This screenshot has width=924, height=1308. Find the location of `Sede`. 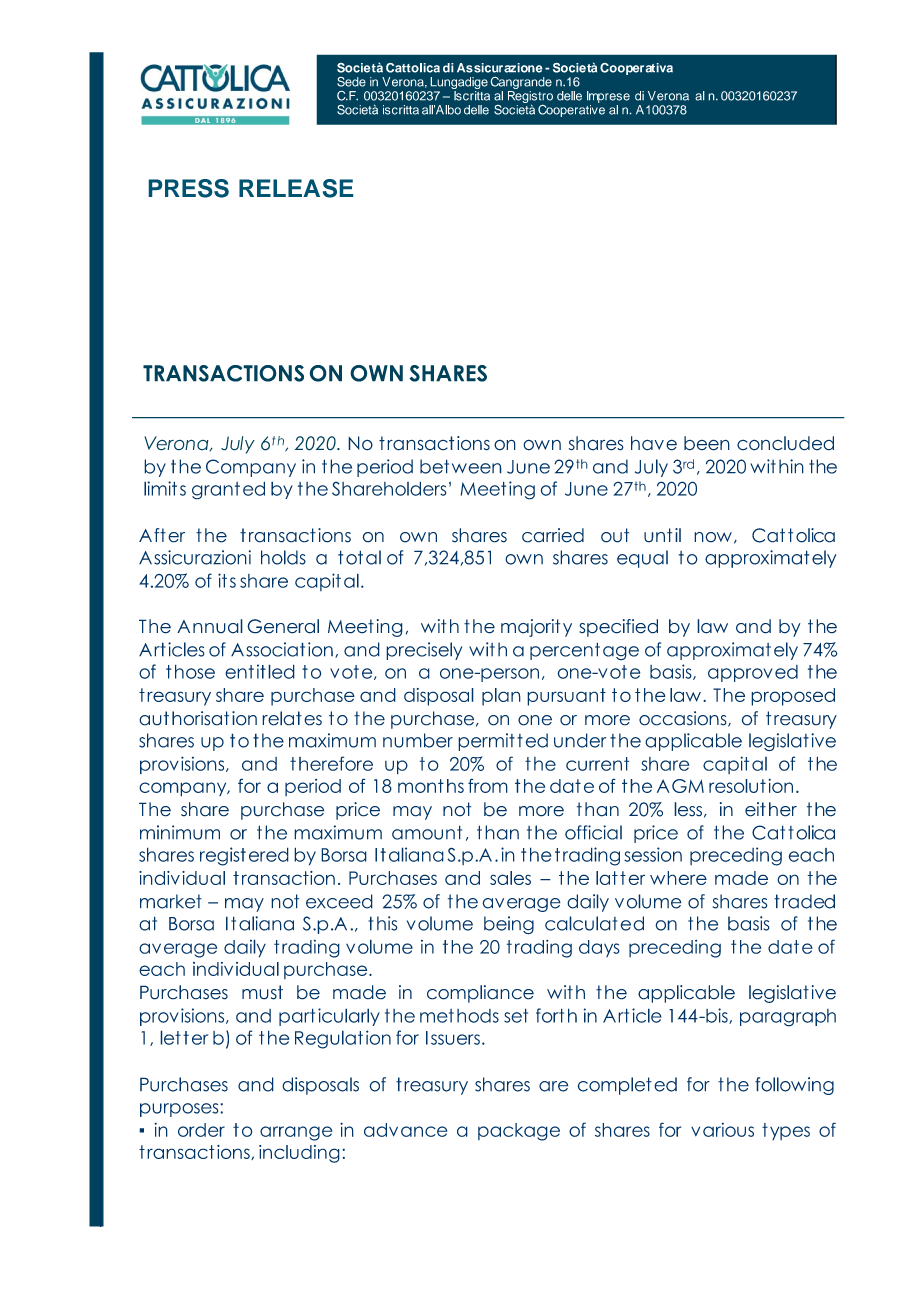

Sede is located at coordinates (351, 82).
